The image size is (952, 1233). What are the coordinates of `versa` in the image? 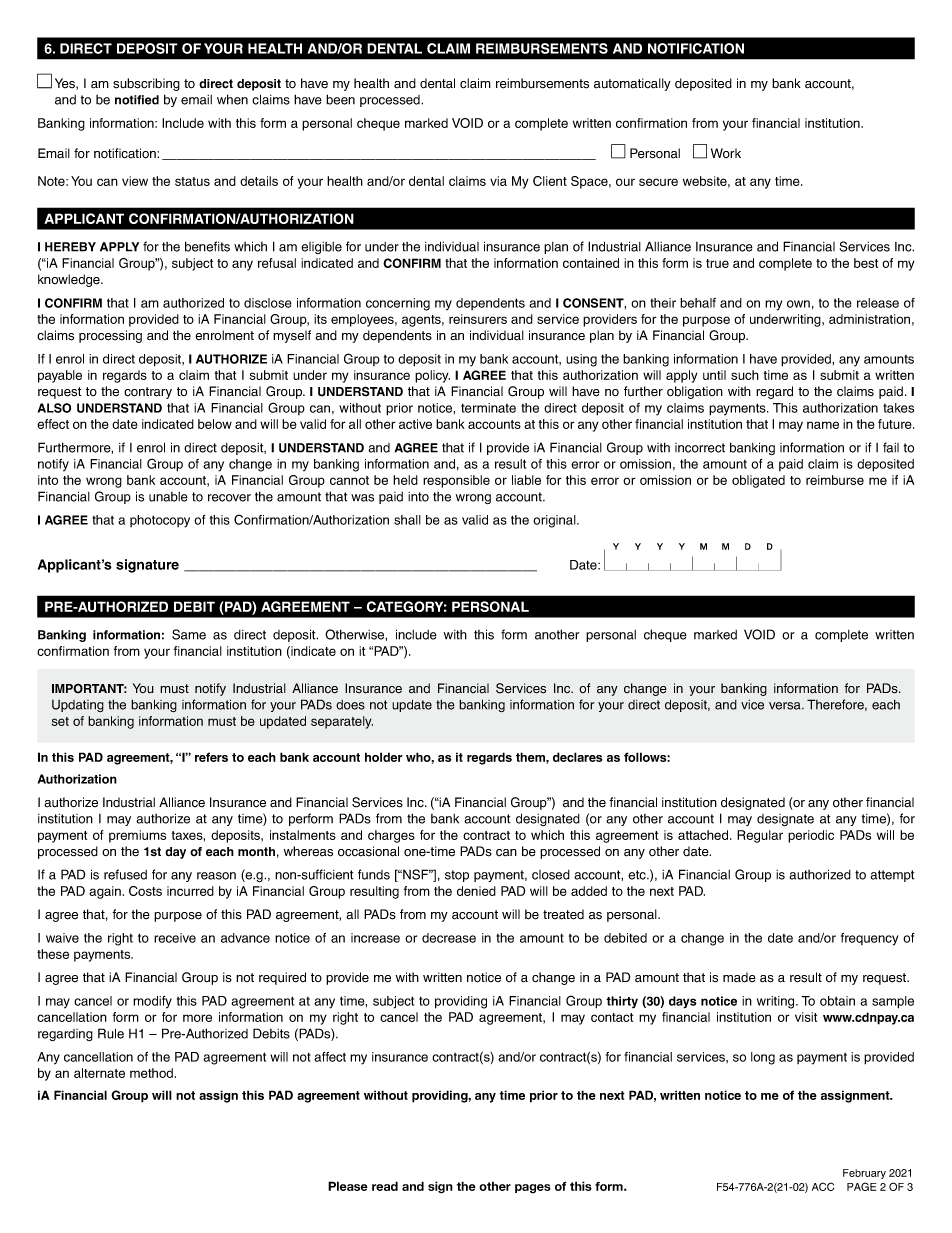 It's located at (786, 706).
